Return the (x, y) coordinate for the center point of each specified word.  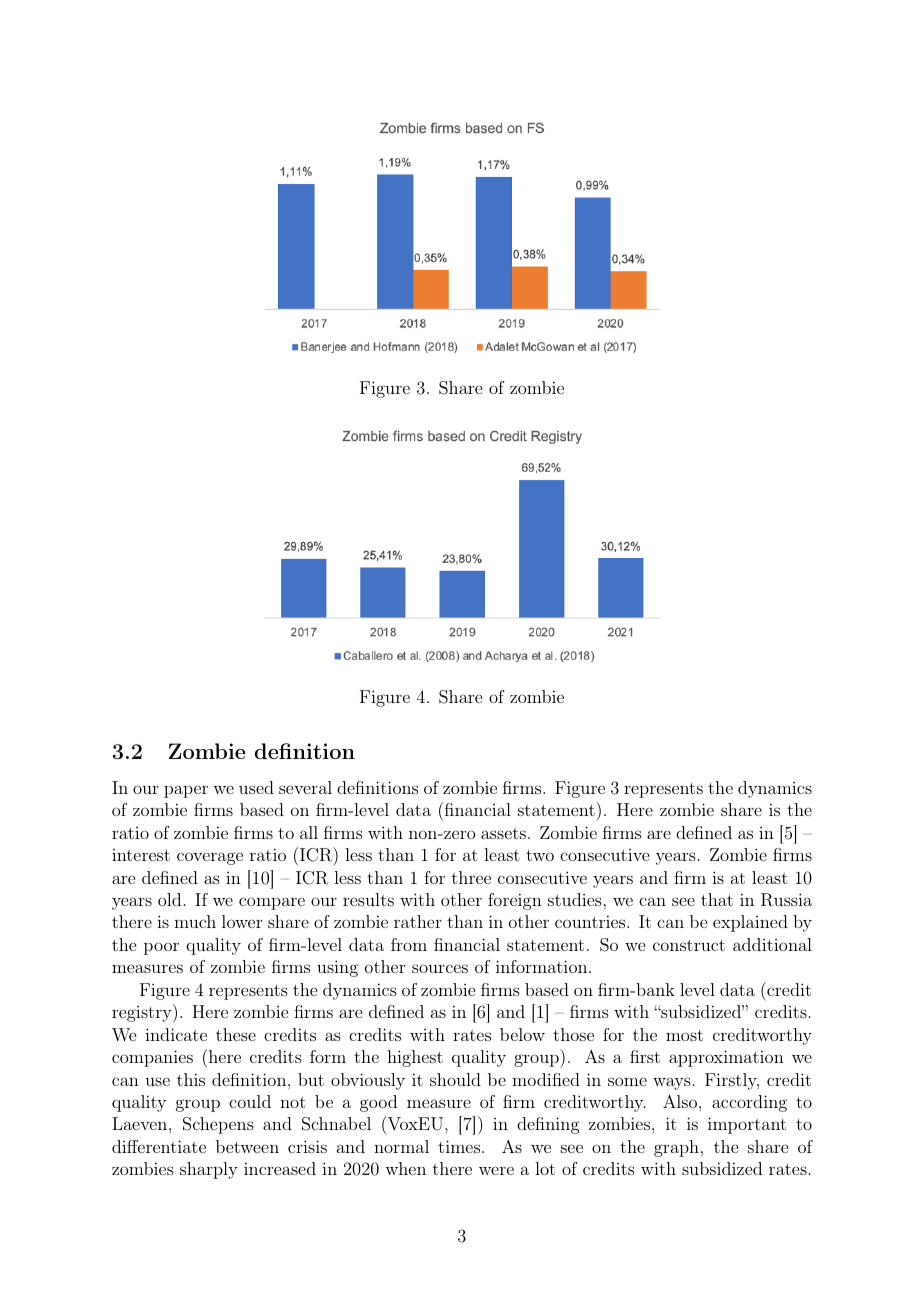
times (459, 1146)
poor (161, 948)
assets (503, 833)
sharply (209, 1170)
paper (186, 791)
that (717, 899)
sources (440, 968)
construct (689, 945)
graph (676, 1148)
